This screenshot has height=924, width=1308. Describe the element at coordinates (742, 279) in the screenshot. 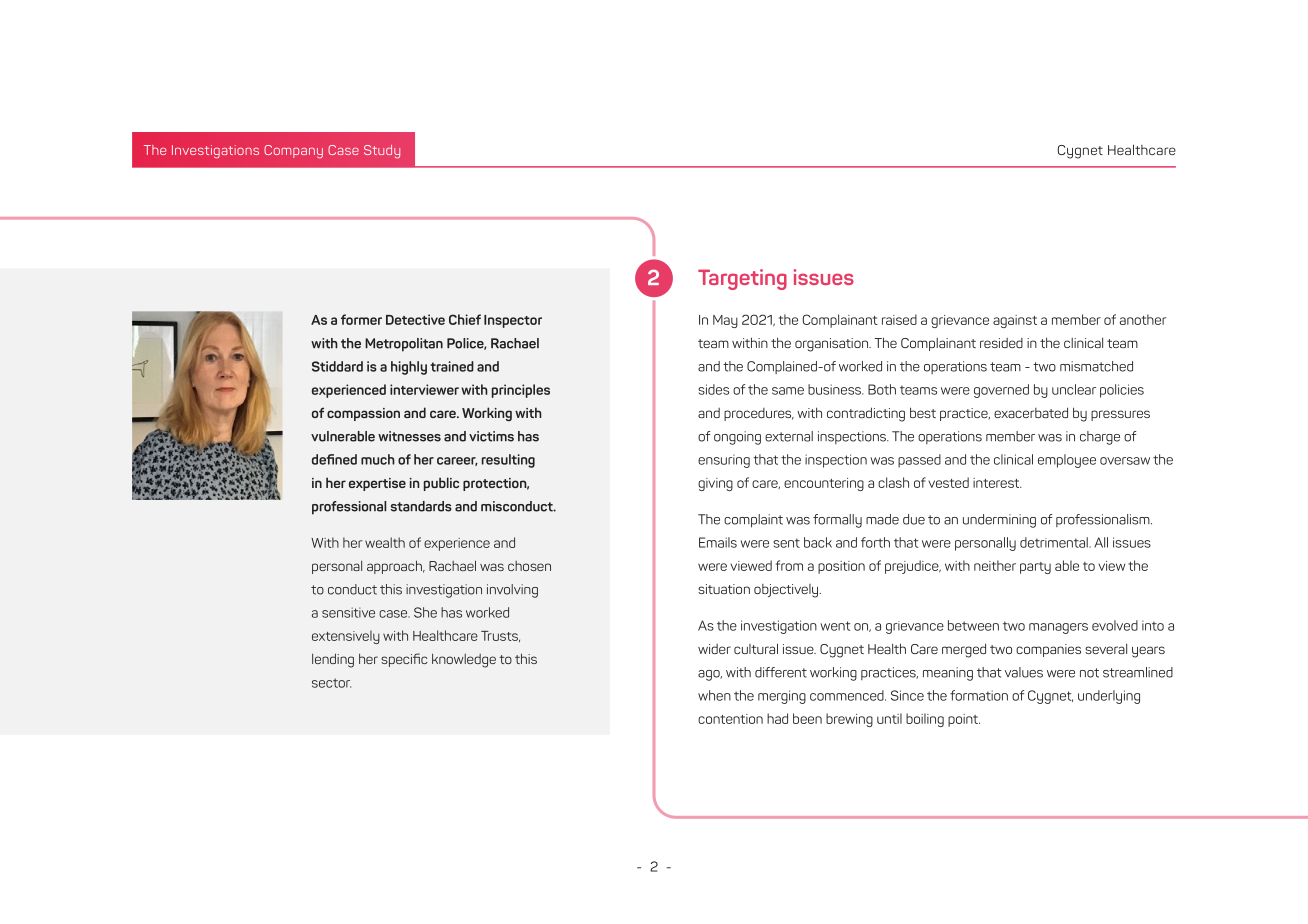

I see `Targeting` at that location.
